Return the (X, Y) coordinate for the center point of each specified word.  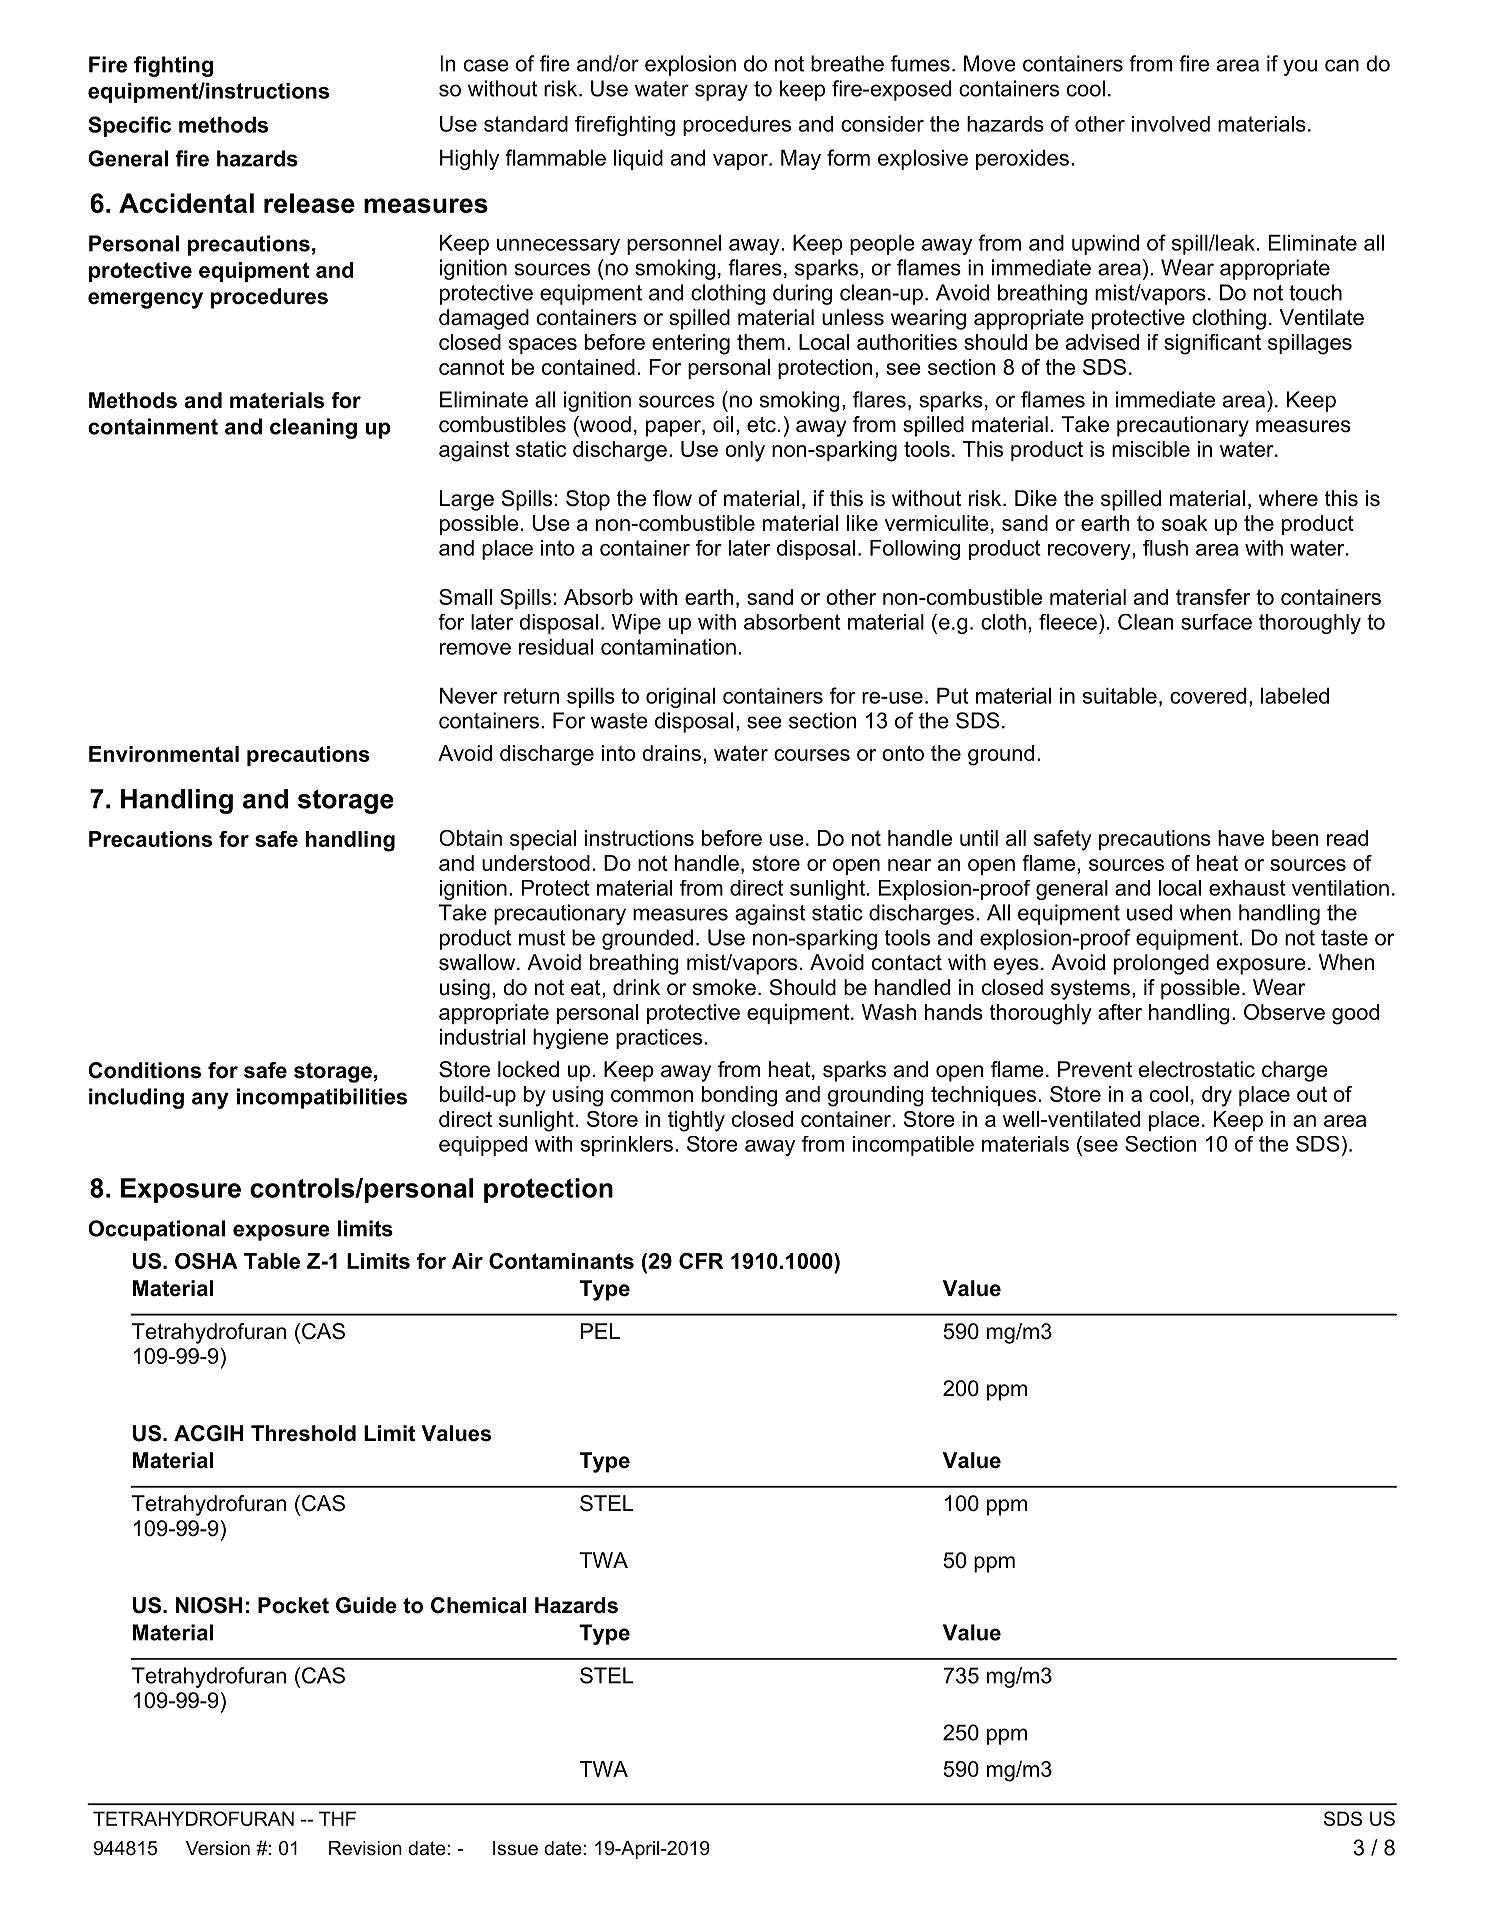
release (309, 203)
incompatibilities (322, 1098)
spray (721, 92)
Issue (515, 1848)
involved (1171, 124)
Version (218, 1848)
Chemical (478, 1605)
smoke (724, 987)
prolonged (1161, 964)
